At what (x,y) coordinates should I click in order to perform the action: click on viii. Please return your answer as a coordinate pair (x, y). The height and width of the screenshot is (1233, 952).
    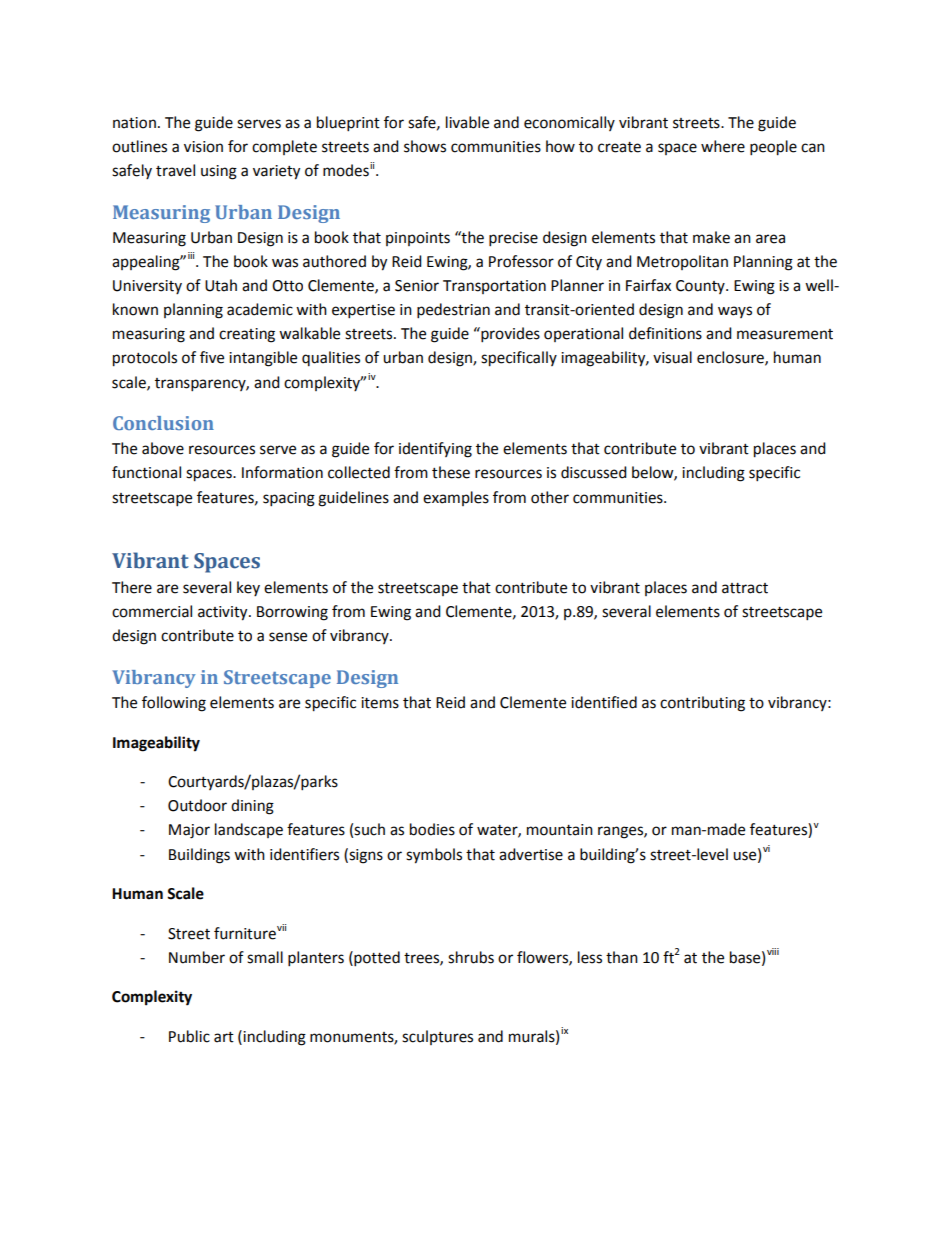
    Looking at the image, I should click on (773, 951).
